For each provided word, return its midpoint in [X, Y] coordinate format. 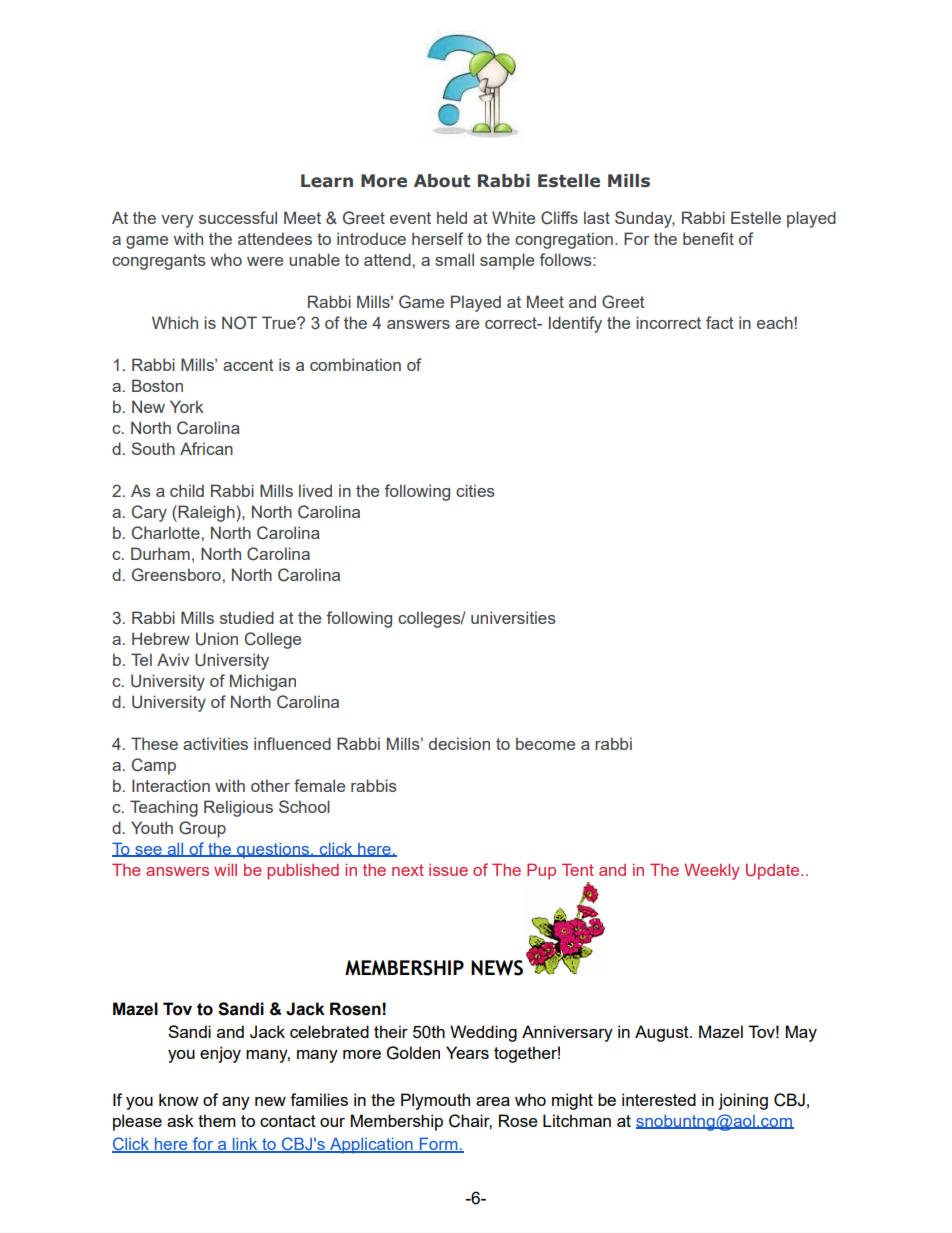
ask [180, 1120]
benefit [708, 238]
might [572, 1101]
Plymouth [435, 1101]
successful [238, 217]
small [454, 259]
